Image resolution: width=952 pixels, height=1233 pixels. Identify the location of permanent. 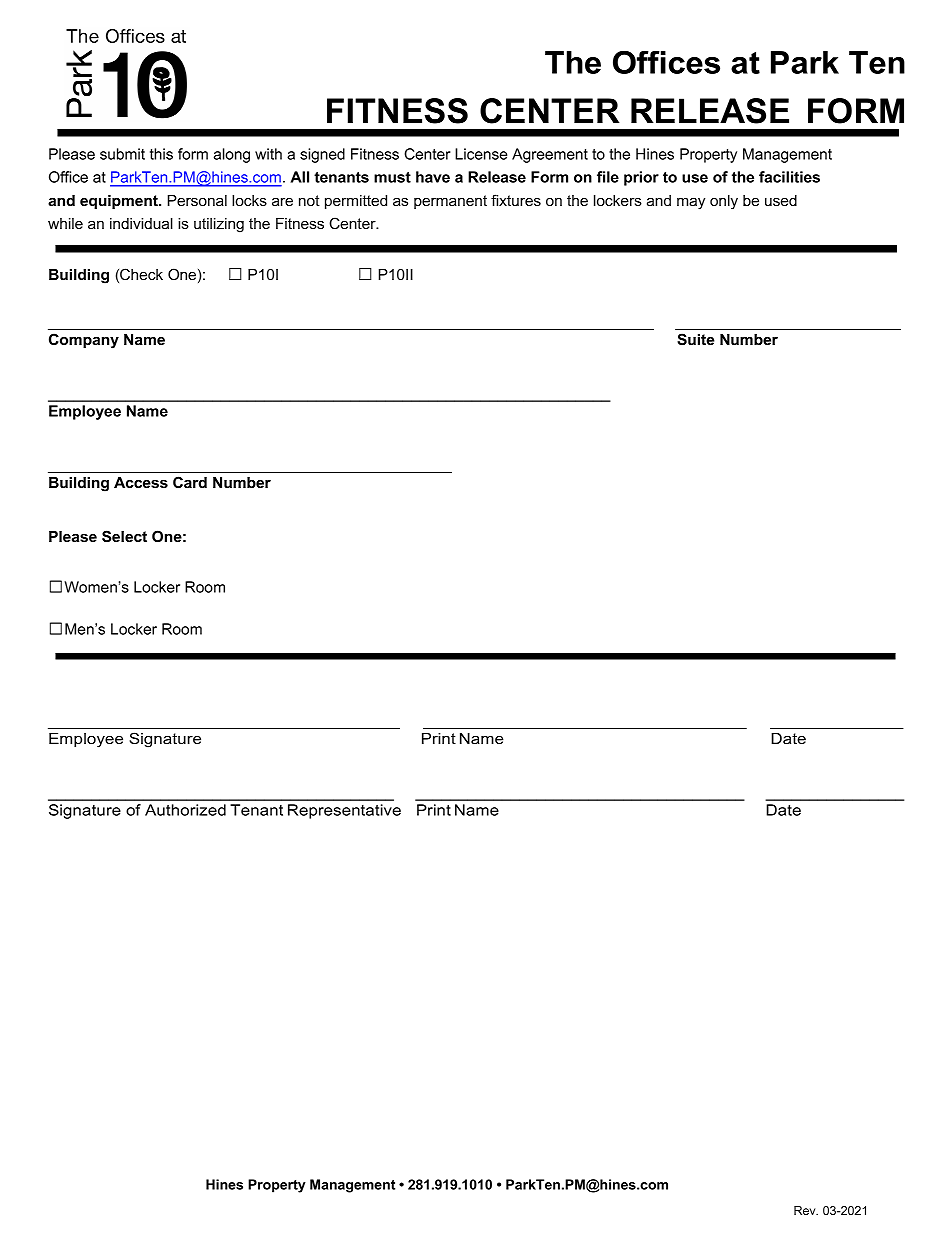
(450, 202).
